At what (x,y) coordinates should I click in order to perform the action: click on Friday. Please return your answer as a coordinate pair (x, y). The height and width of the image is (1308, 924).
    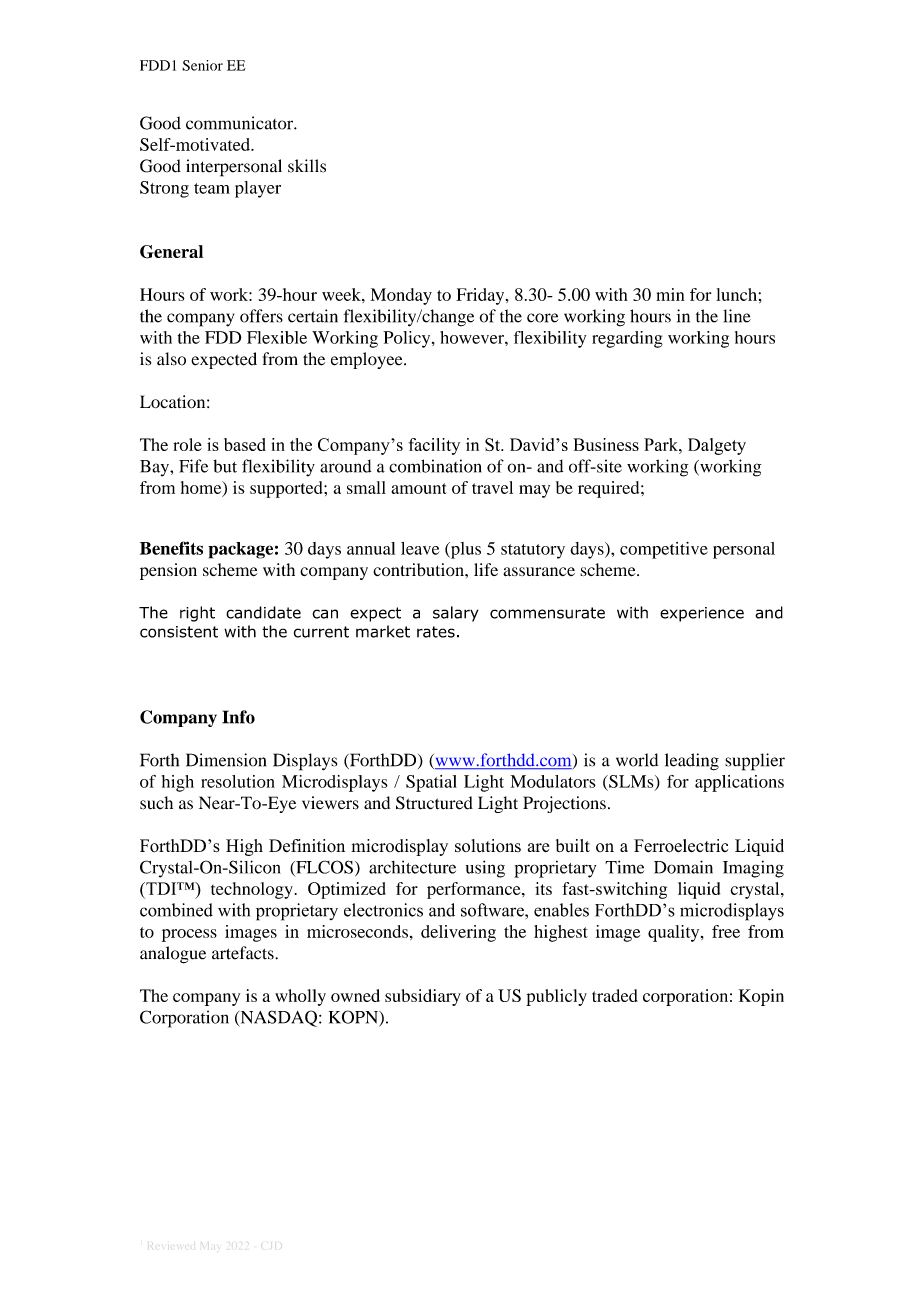
    Looking at the image, I should click on (481, 296).
